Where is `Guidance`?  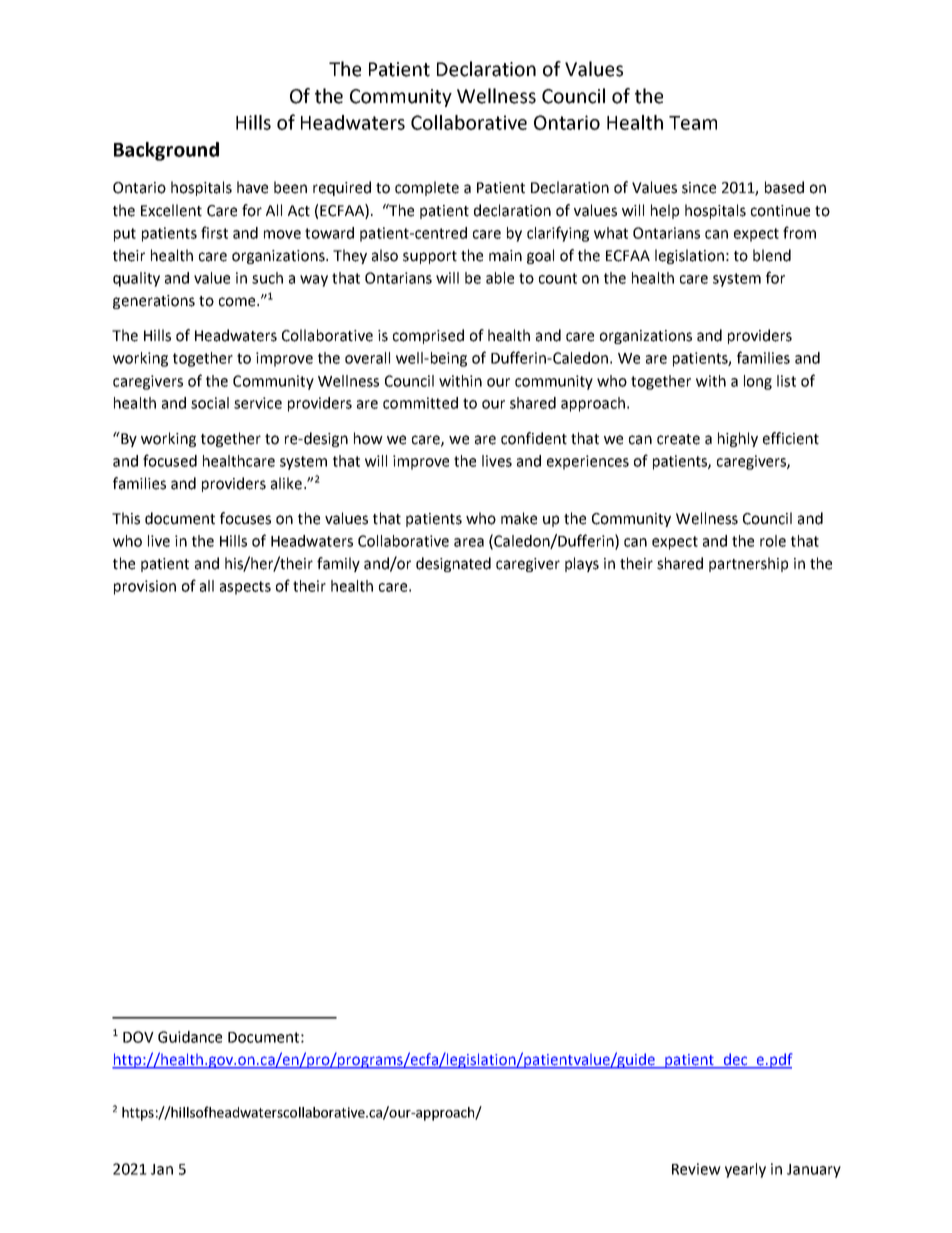 Guidance is located at coordinates (190, 1037).
